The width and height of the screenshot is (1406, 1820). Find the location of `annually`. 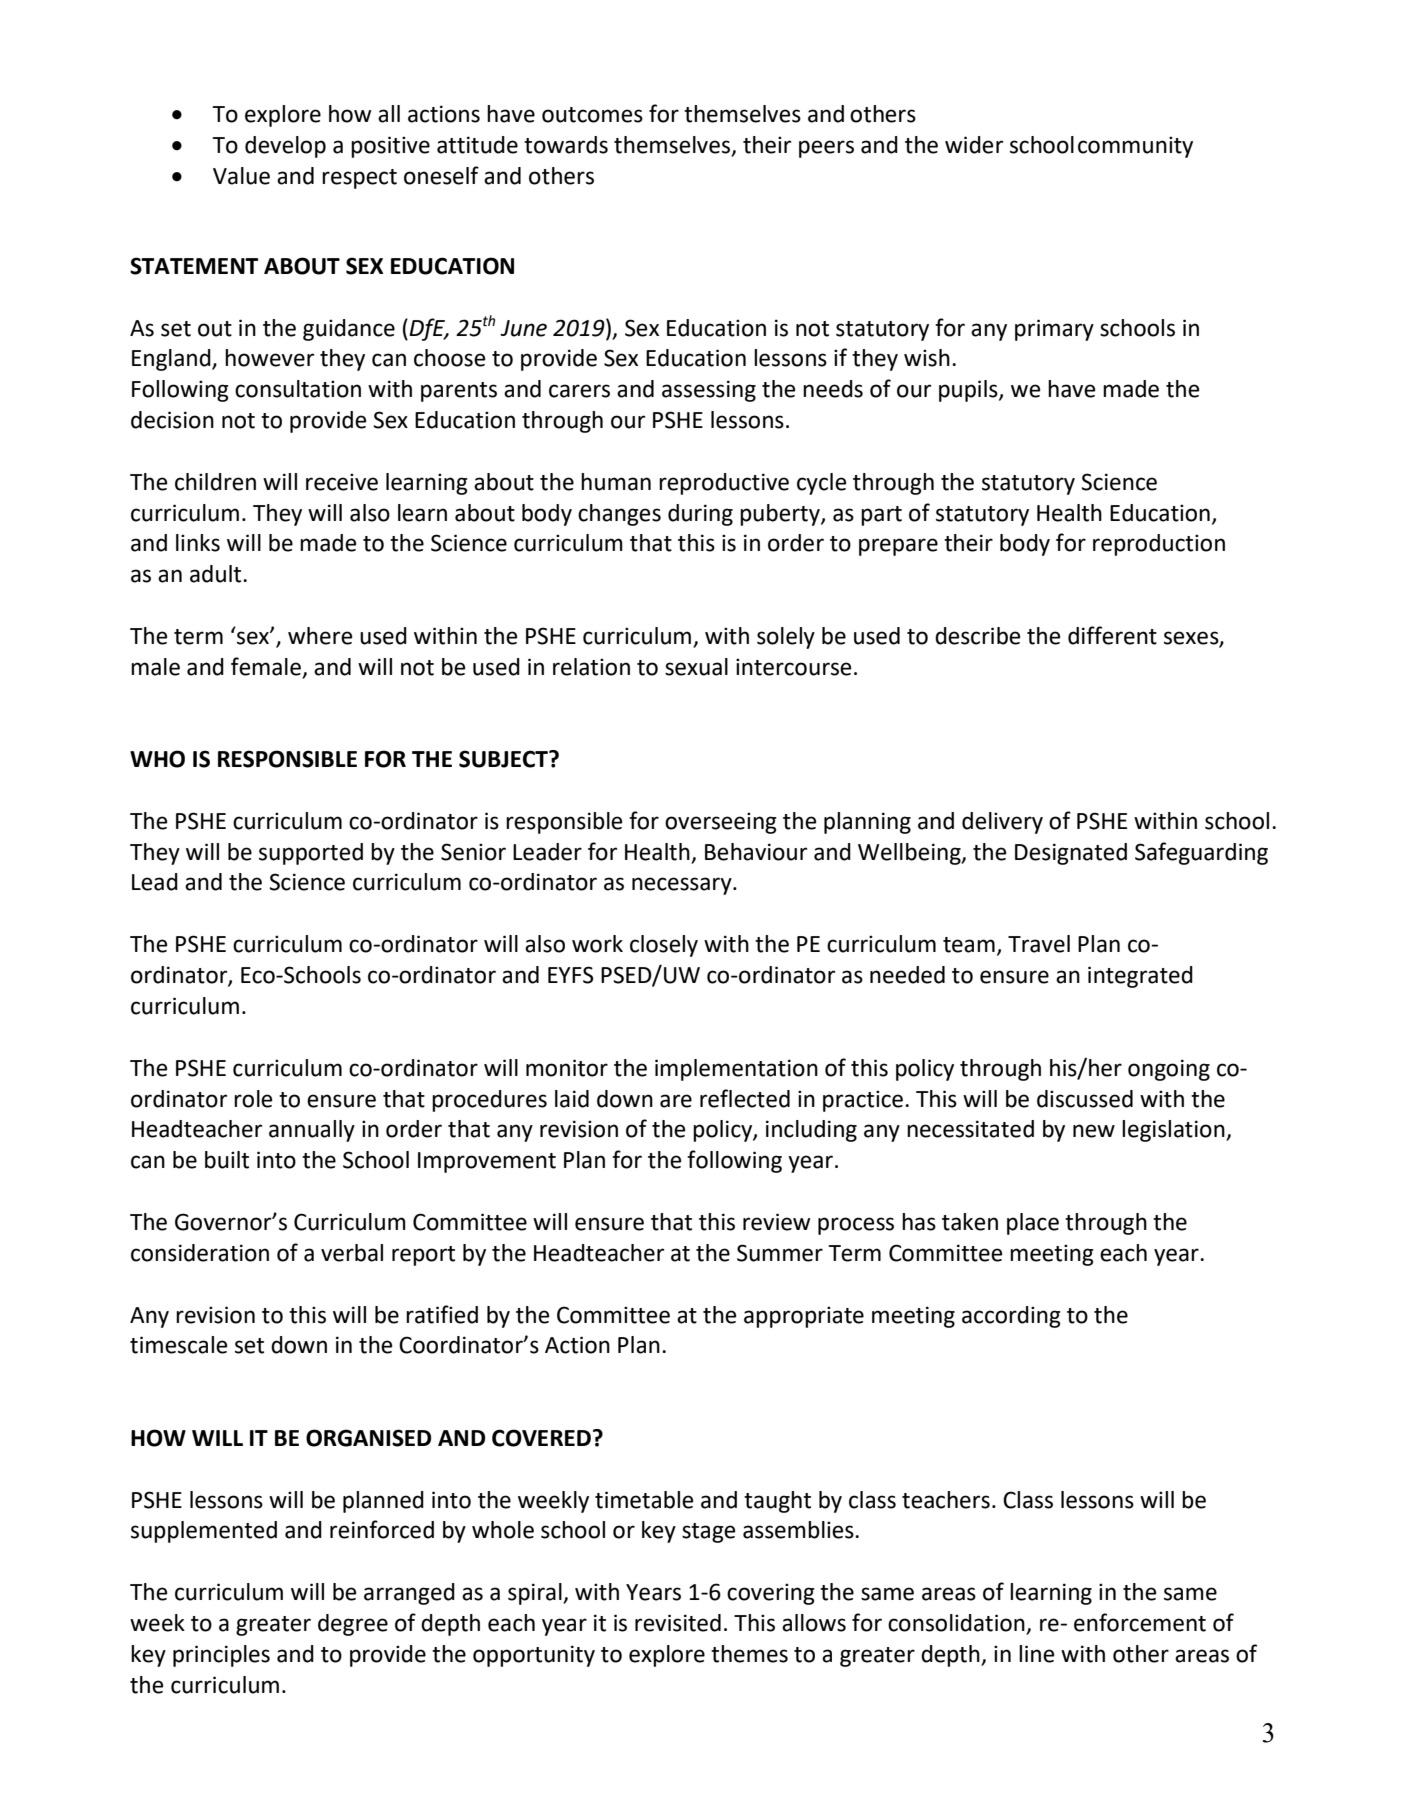

annually is located at coordinates (312, 1131).
